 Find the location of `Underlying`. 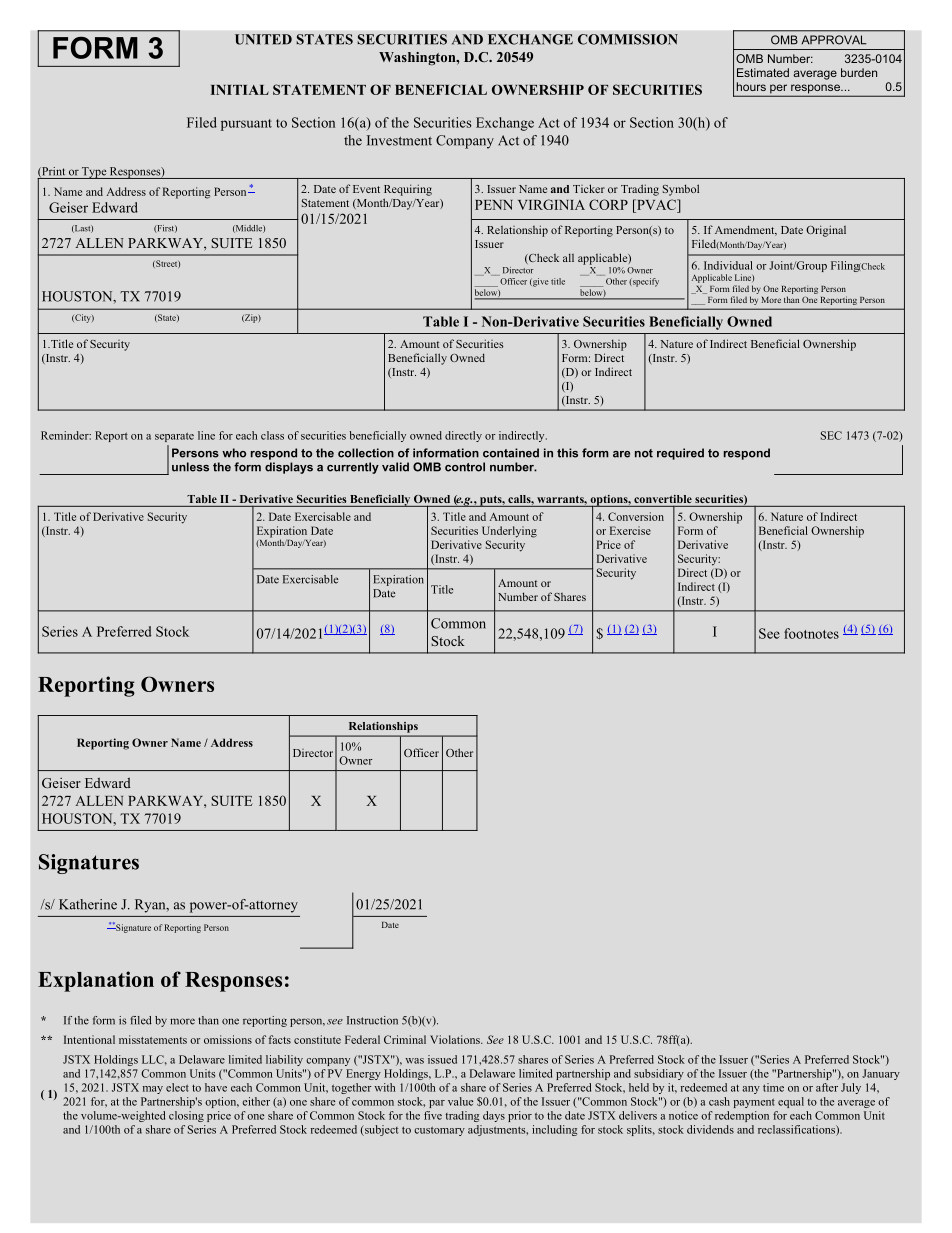

Underlying is located at coordinates (509, 532).
